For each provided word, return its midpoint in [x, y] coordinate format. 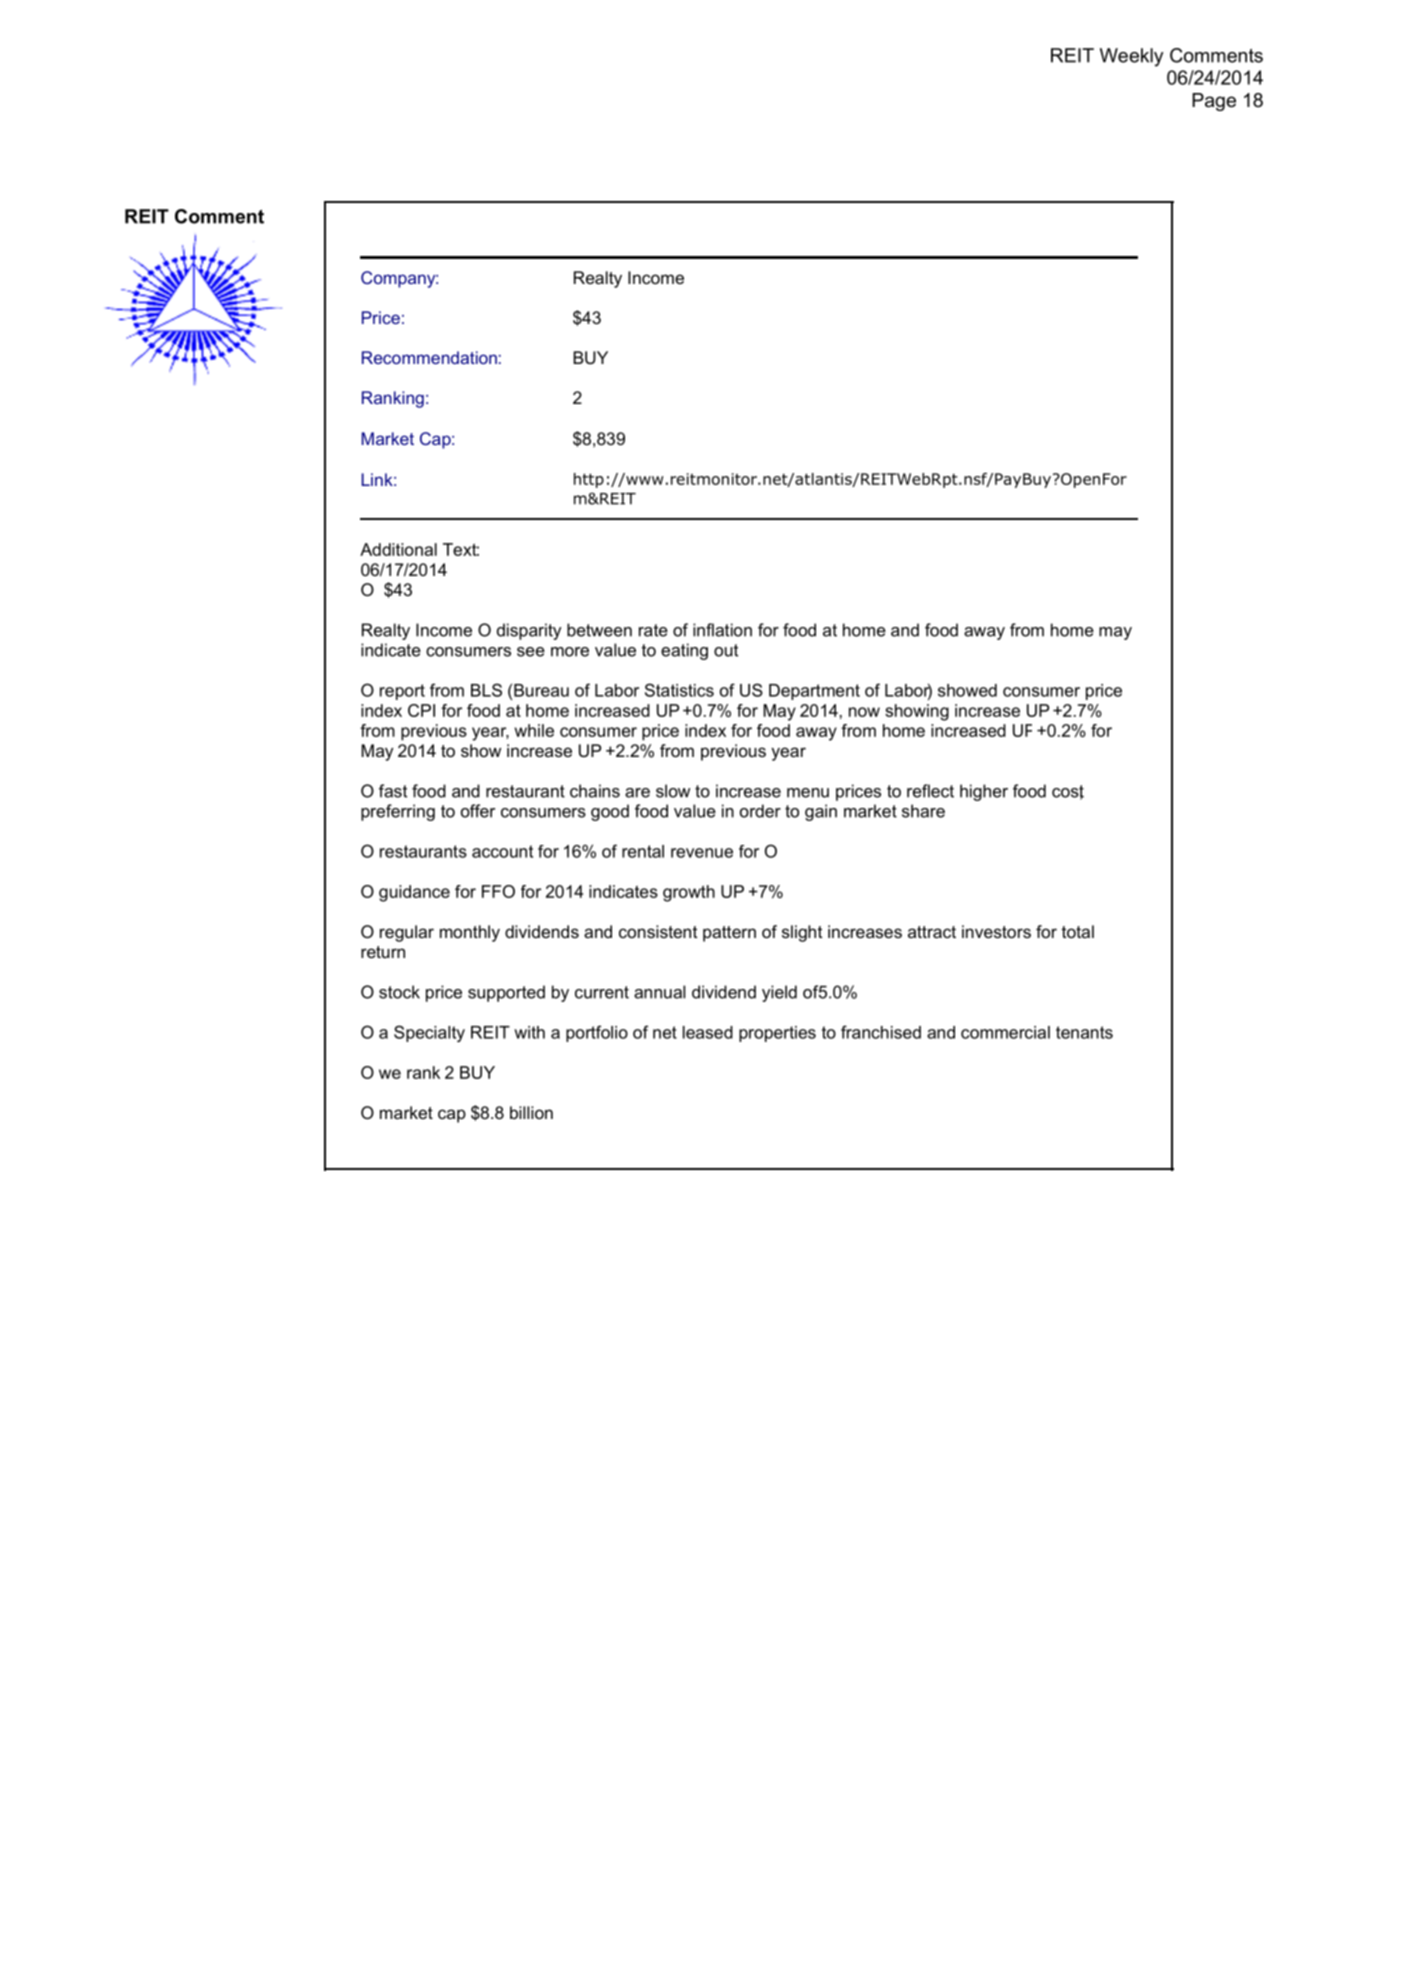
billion [531, 1112]
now [864, 712]
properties [777, 1034]
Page [1214, 102]
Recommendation [429, 357]
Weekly [1131, 57]
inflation [722, 630]
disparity [529, 631]
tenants [1084, 1032]
